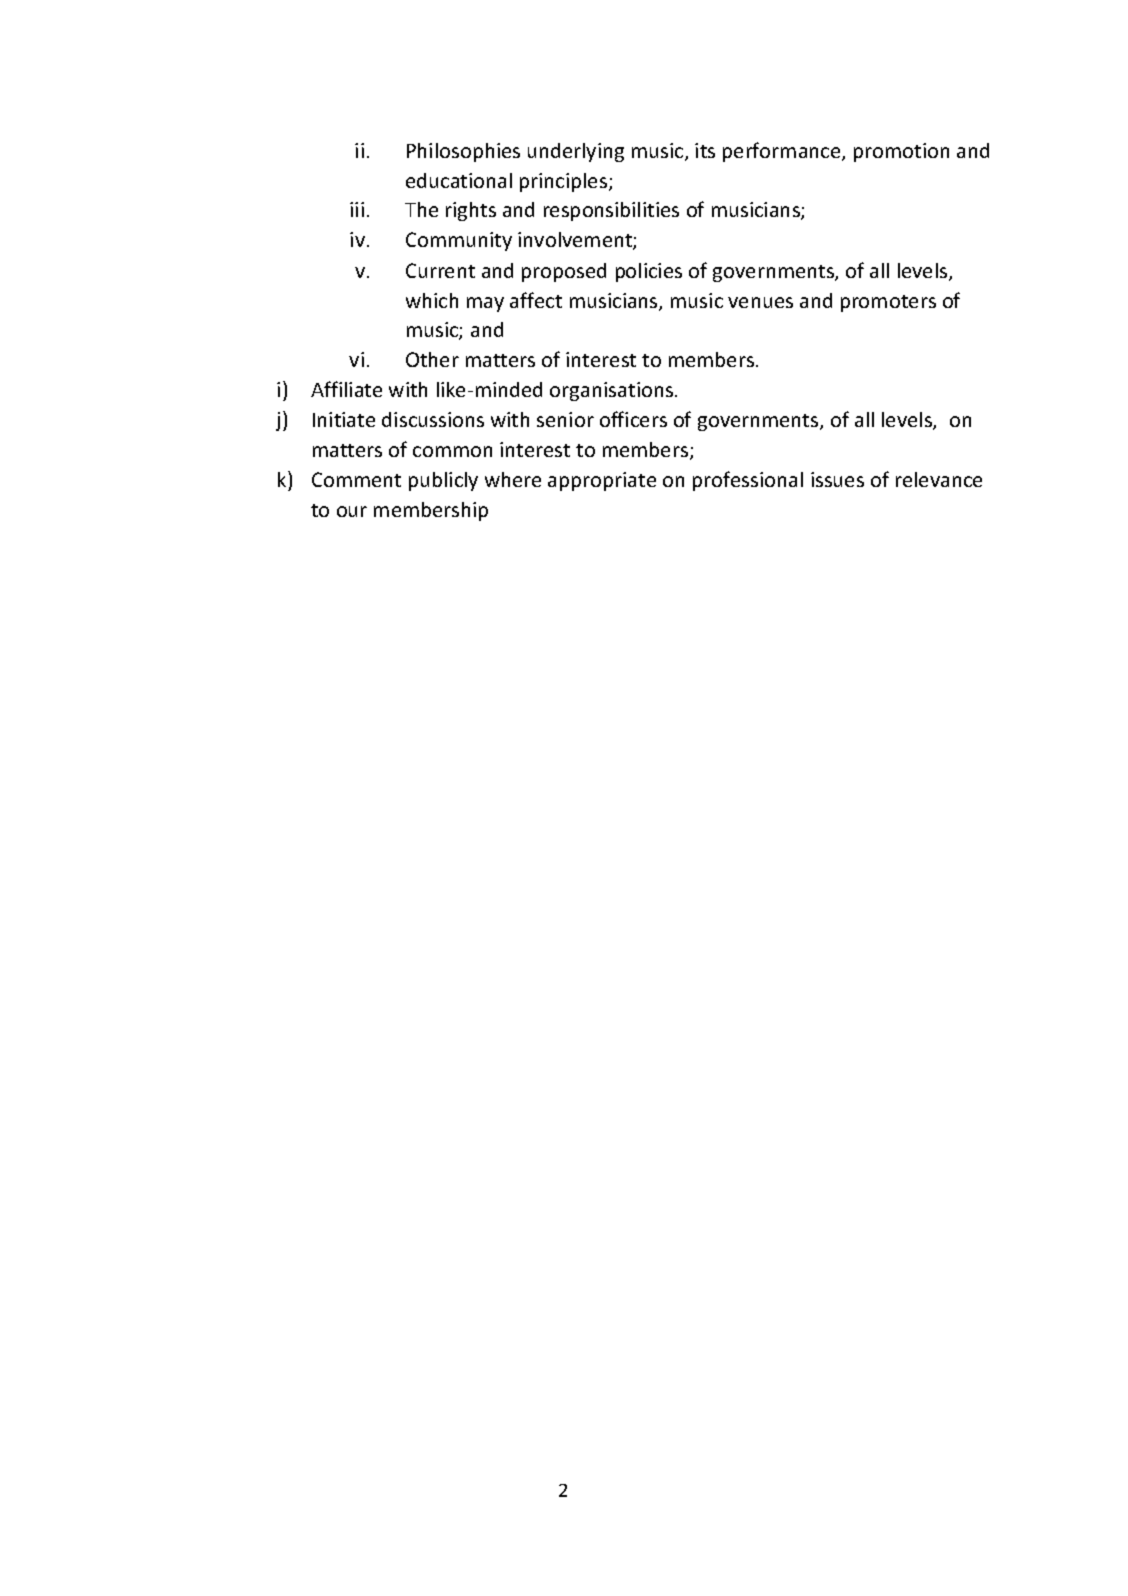 The image size is (1128, 1596). Describe the element at coordinates (939, 479) in the screenshot. I see `relevance` at that location.
